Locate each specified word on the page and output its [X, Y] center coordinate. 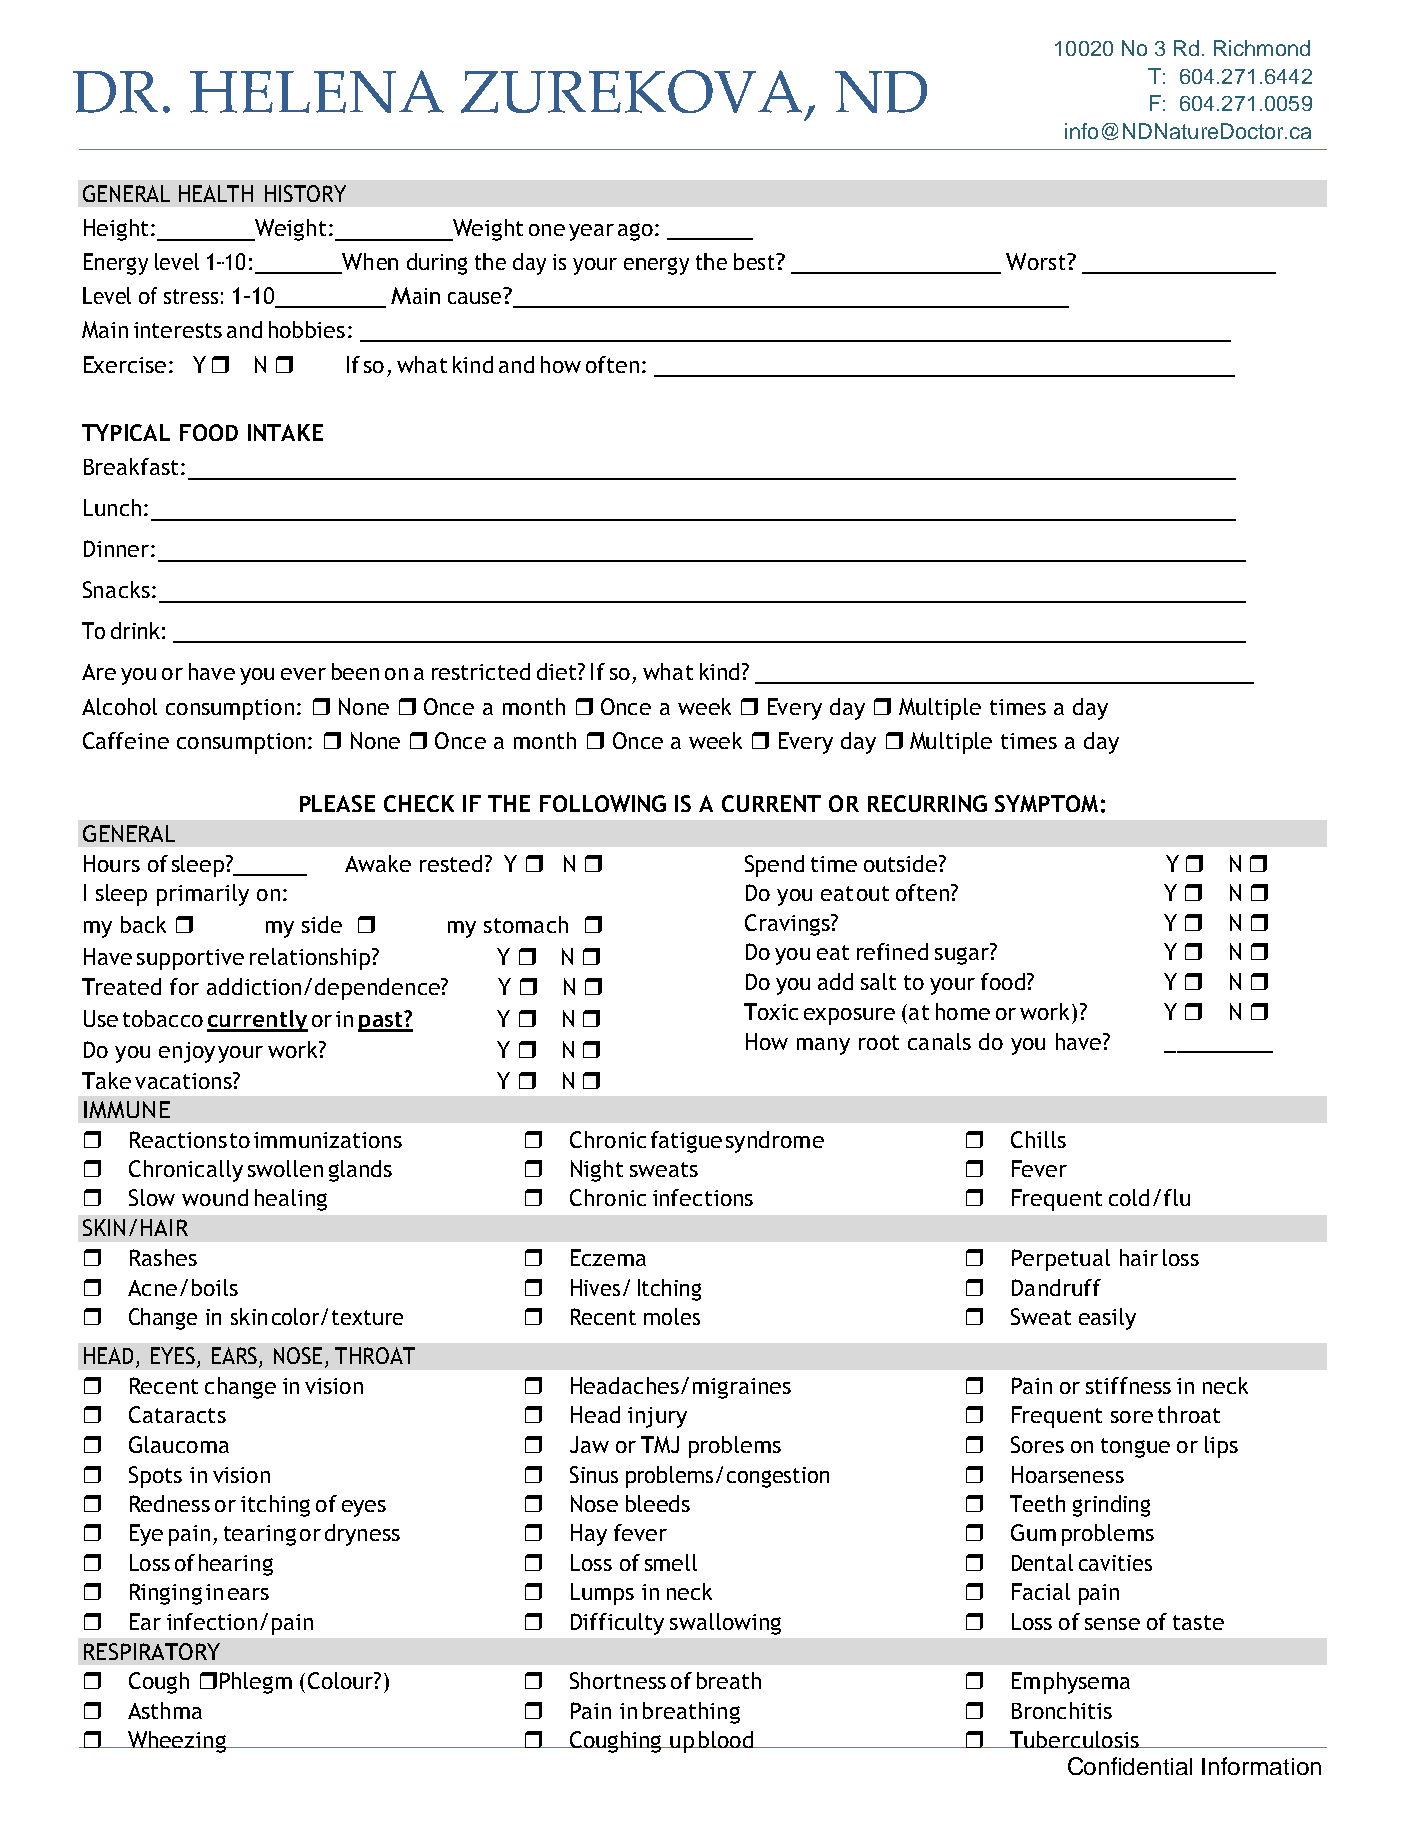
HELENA [317, 91]
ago [635, 232]
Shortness [618, 1680]
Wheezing [176, 1742]
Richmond [1262, 48]
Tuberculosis [1074, 1739]
